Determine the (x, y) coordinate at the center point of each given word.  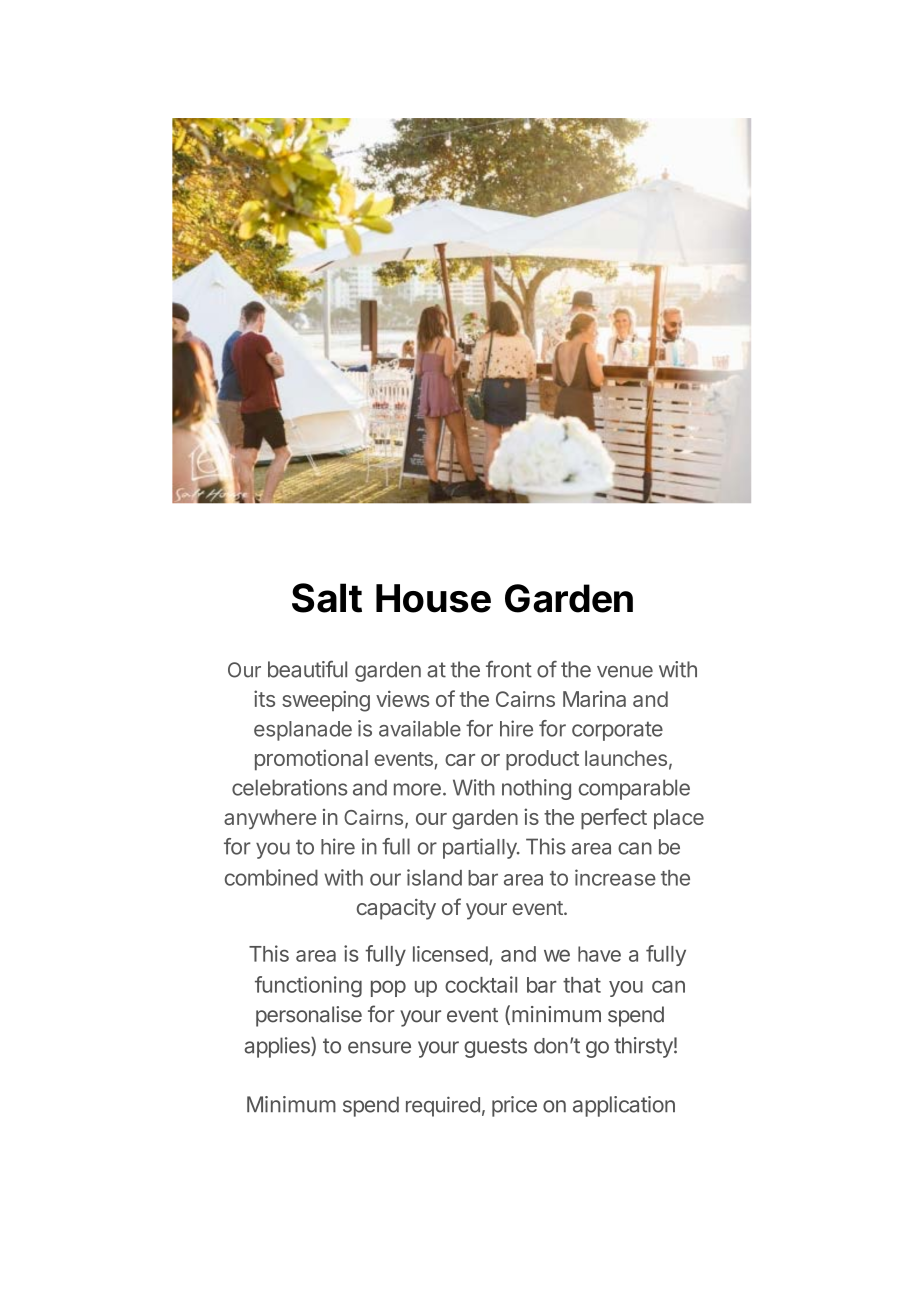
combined (271, 877)
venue (625, 672)
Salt (327, 598)
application (624, 1106)
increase (615, 877)
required (443, 1106)
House (433, 598)
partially (481, 848)
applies (278, 1047)
